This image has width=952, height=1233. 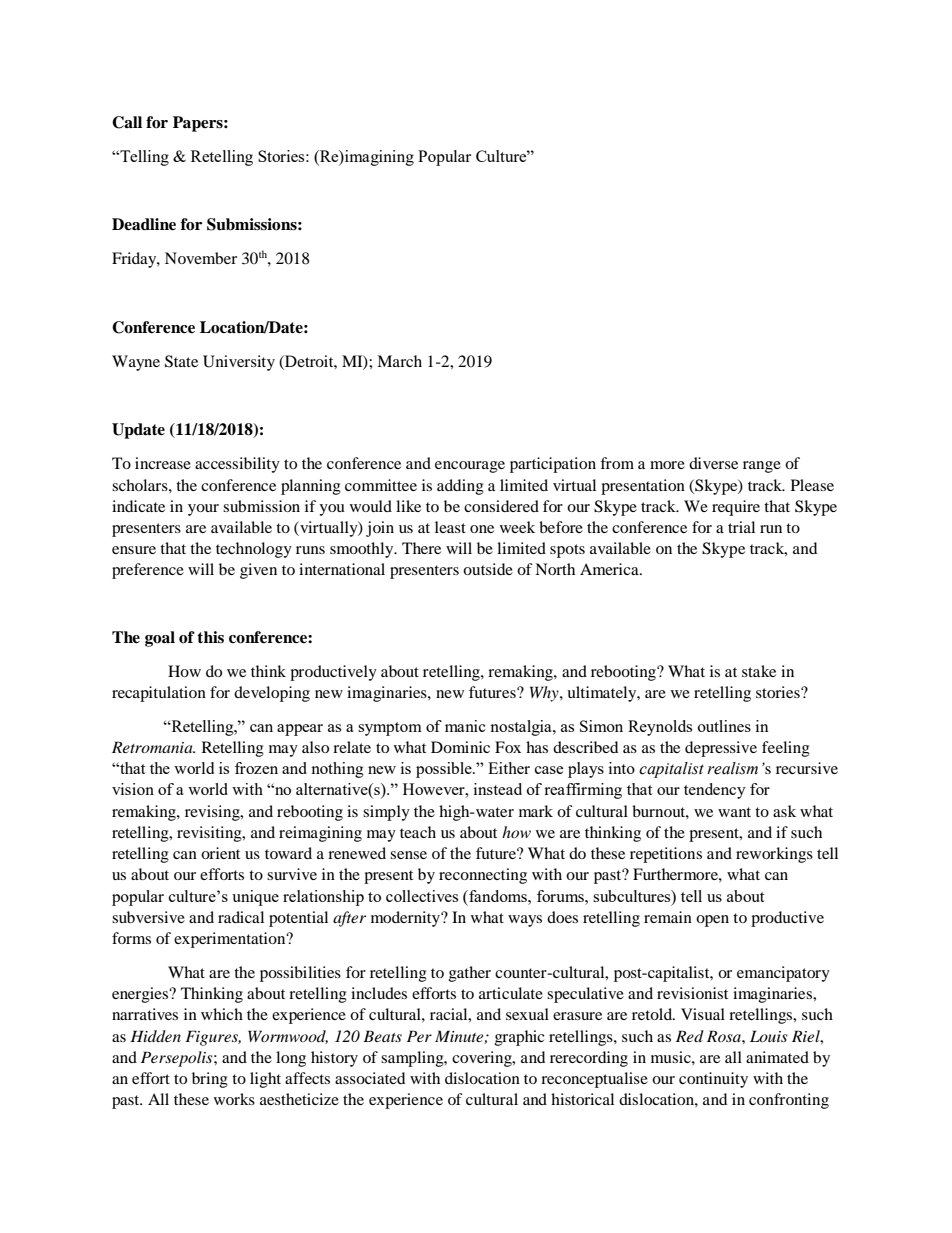 I want to click on unique, so click(x=255, y=898).
